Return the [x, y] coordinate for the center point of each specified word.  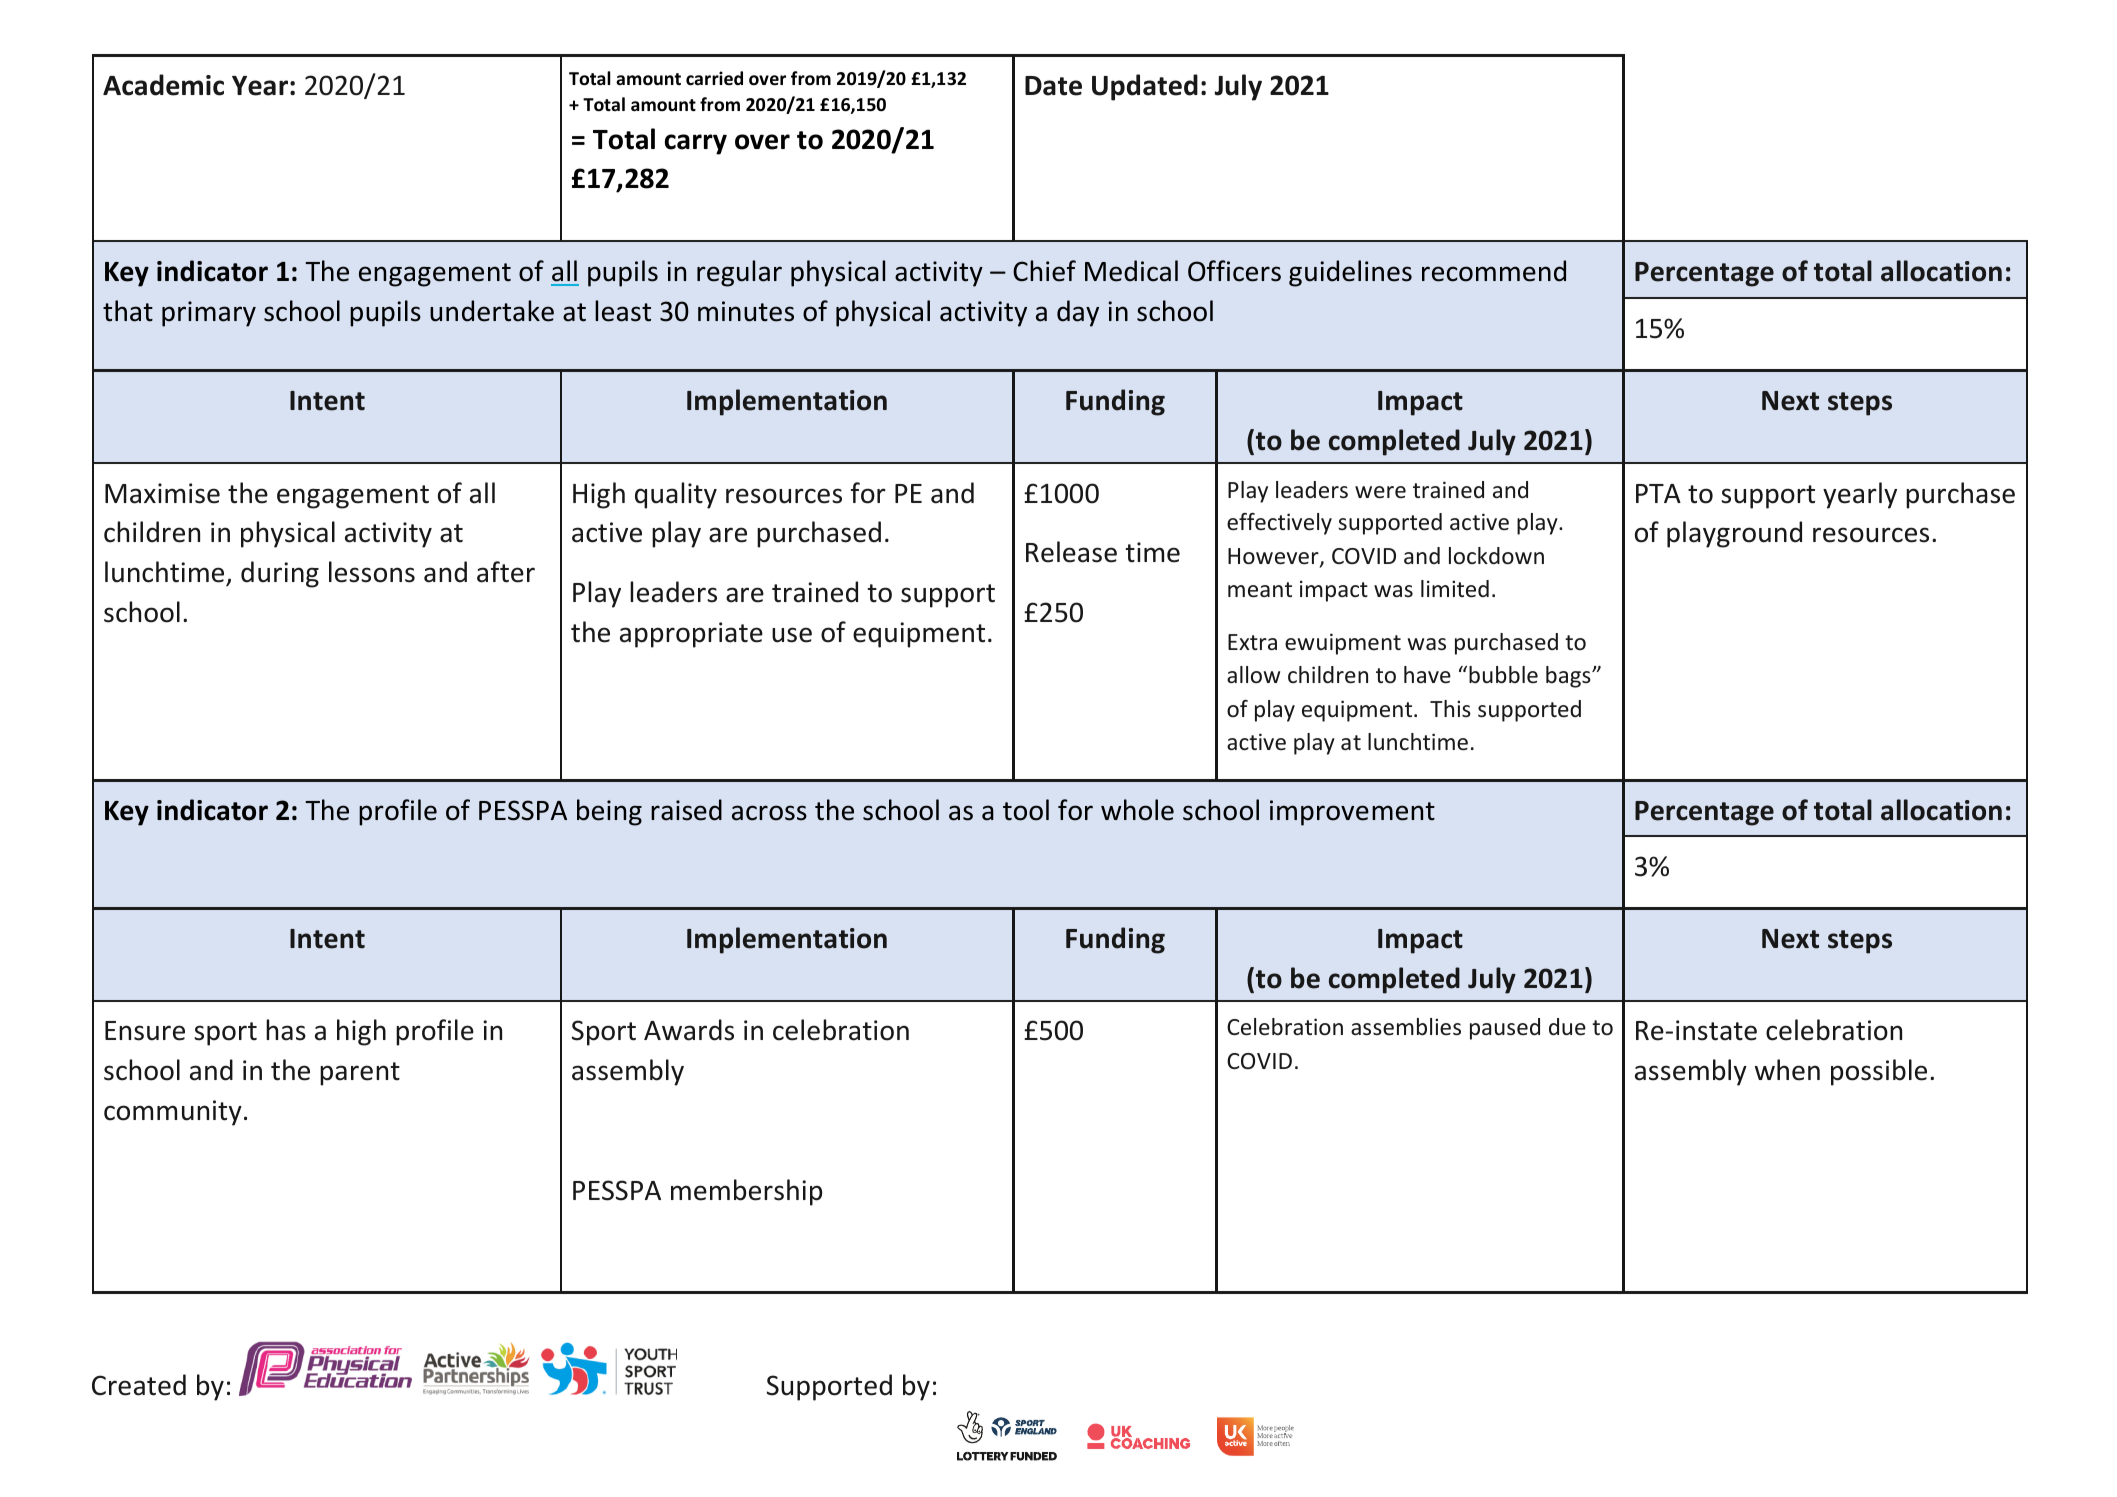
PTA [1658, 493]
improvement [1352, 813]
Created [139, 1385]
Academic [163, 85]
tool [1026, 810]
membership [746, 1192]
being [609, 812]
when [1787, 1070]
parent [360, 1074]
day [1078, 313]
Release [1071, 552]
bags [1569, 677]
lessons [372, 572]
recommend [1494, 271]
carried [714, 78]
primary [209, 314]
